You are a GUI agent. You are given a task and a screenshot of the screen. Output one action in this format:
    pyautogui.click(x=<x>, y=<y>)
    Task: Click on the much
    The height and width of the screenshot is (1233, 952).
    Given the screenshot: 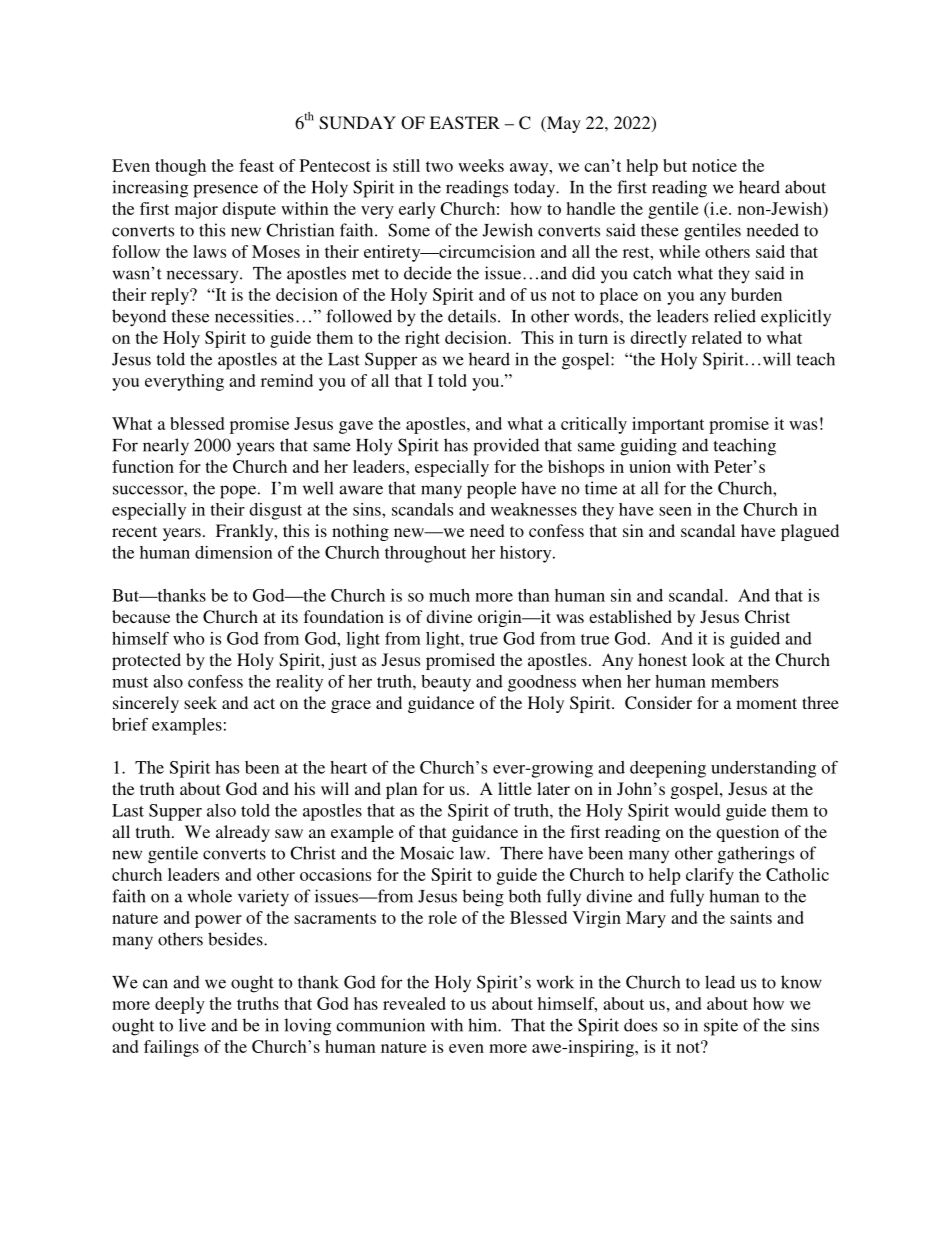 What is the action you would take?
    pyautogui.click(x=449, y=595)
